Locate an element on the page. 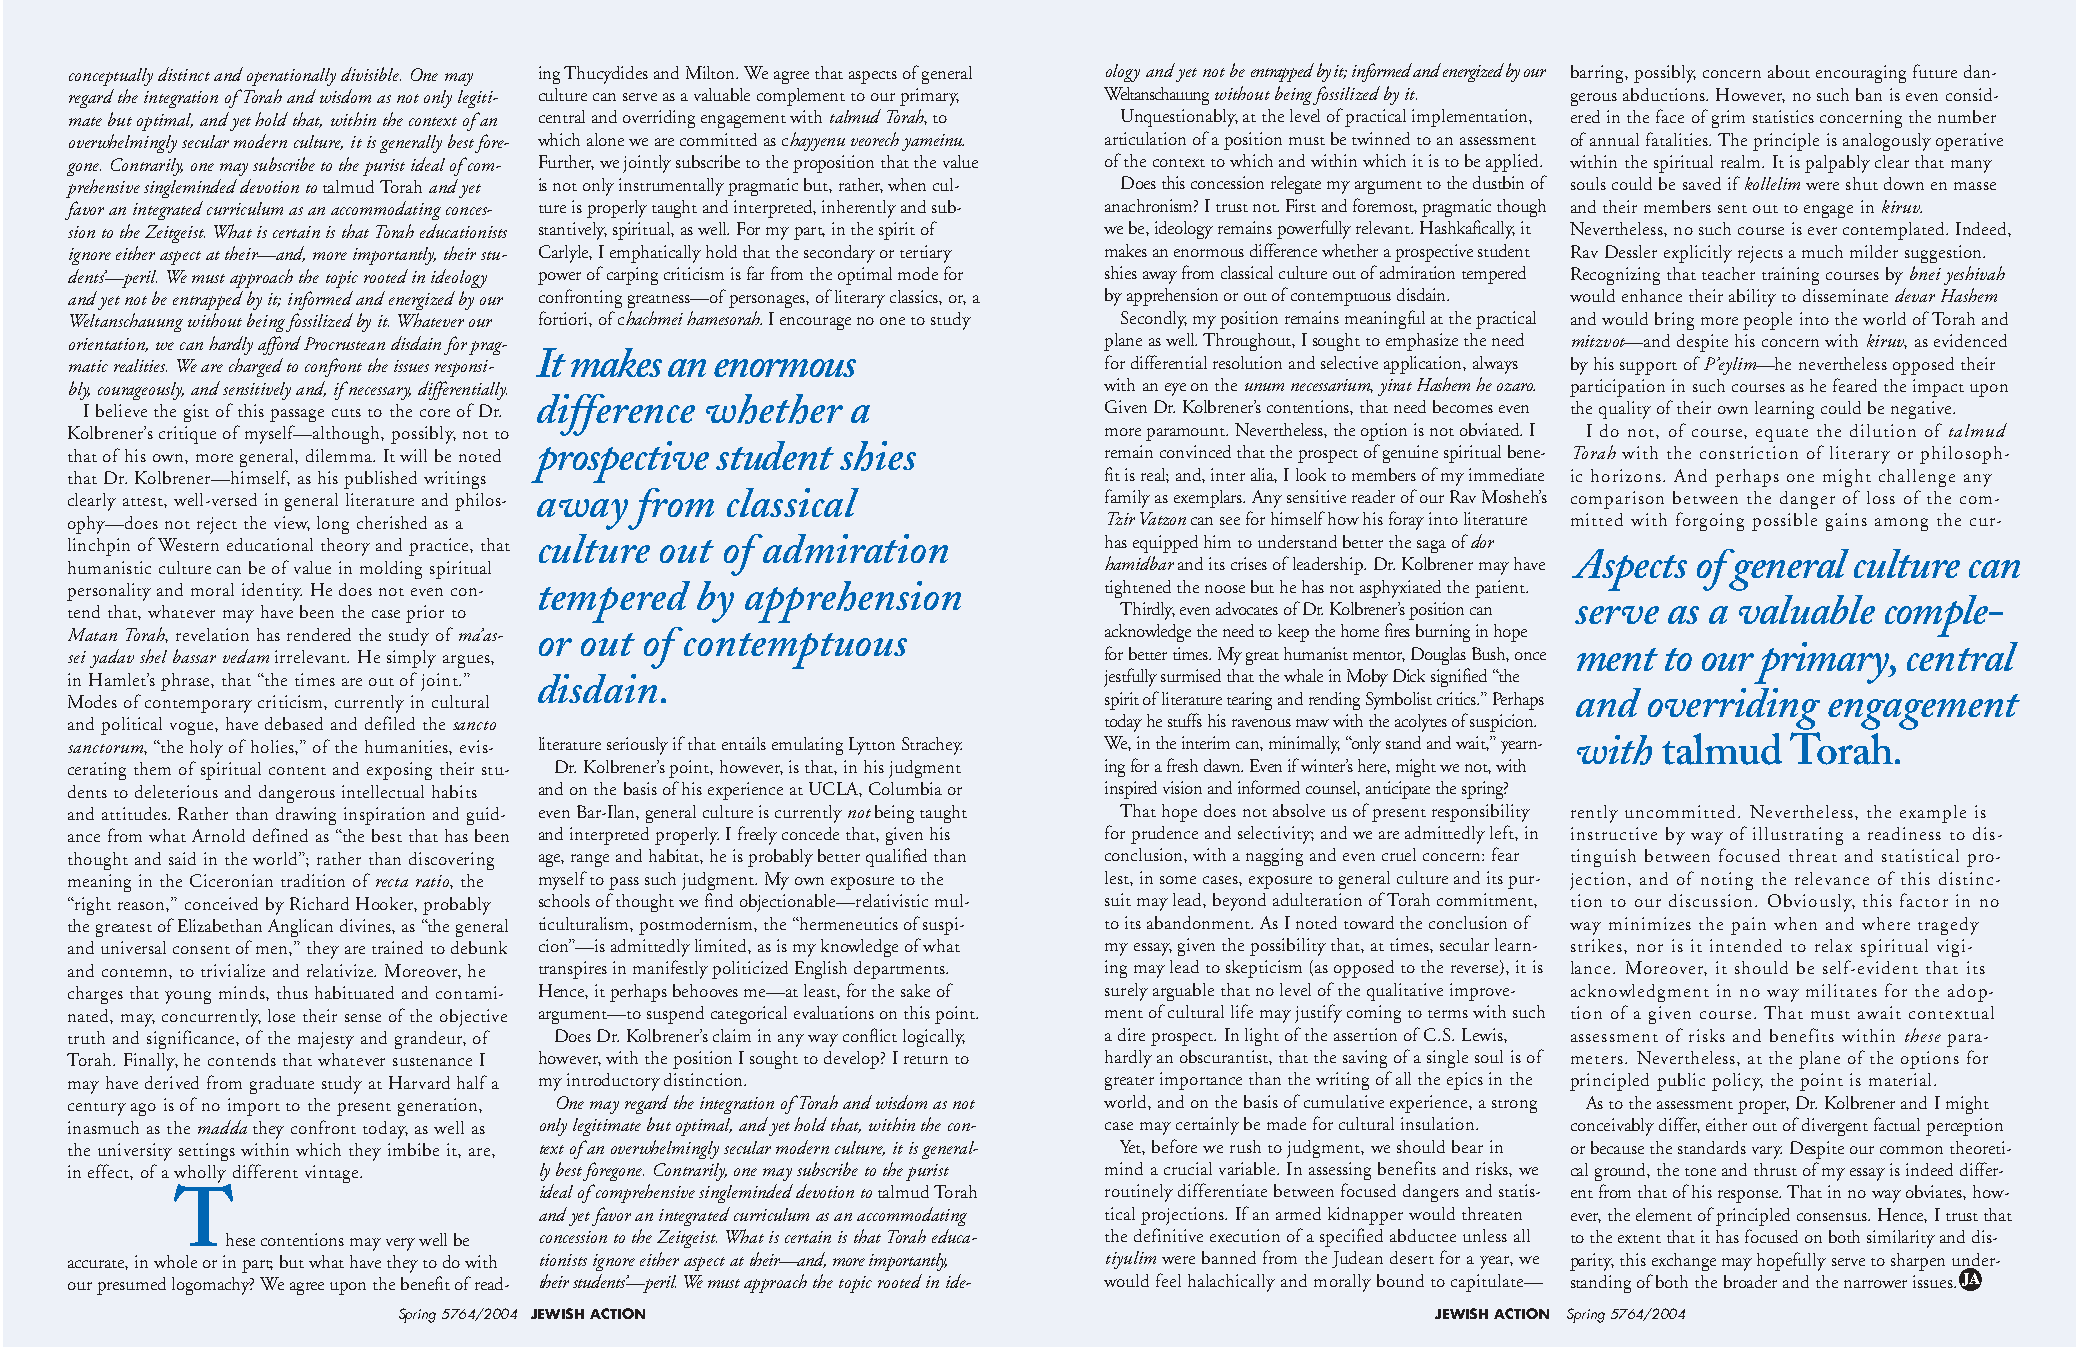 The image size is (2077, 1349). grim is located at coordinates (1728, 119).
